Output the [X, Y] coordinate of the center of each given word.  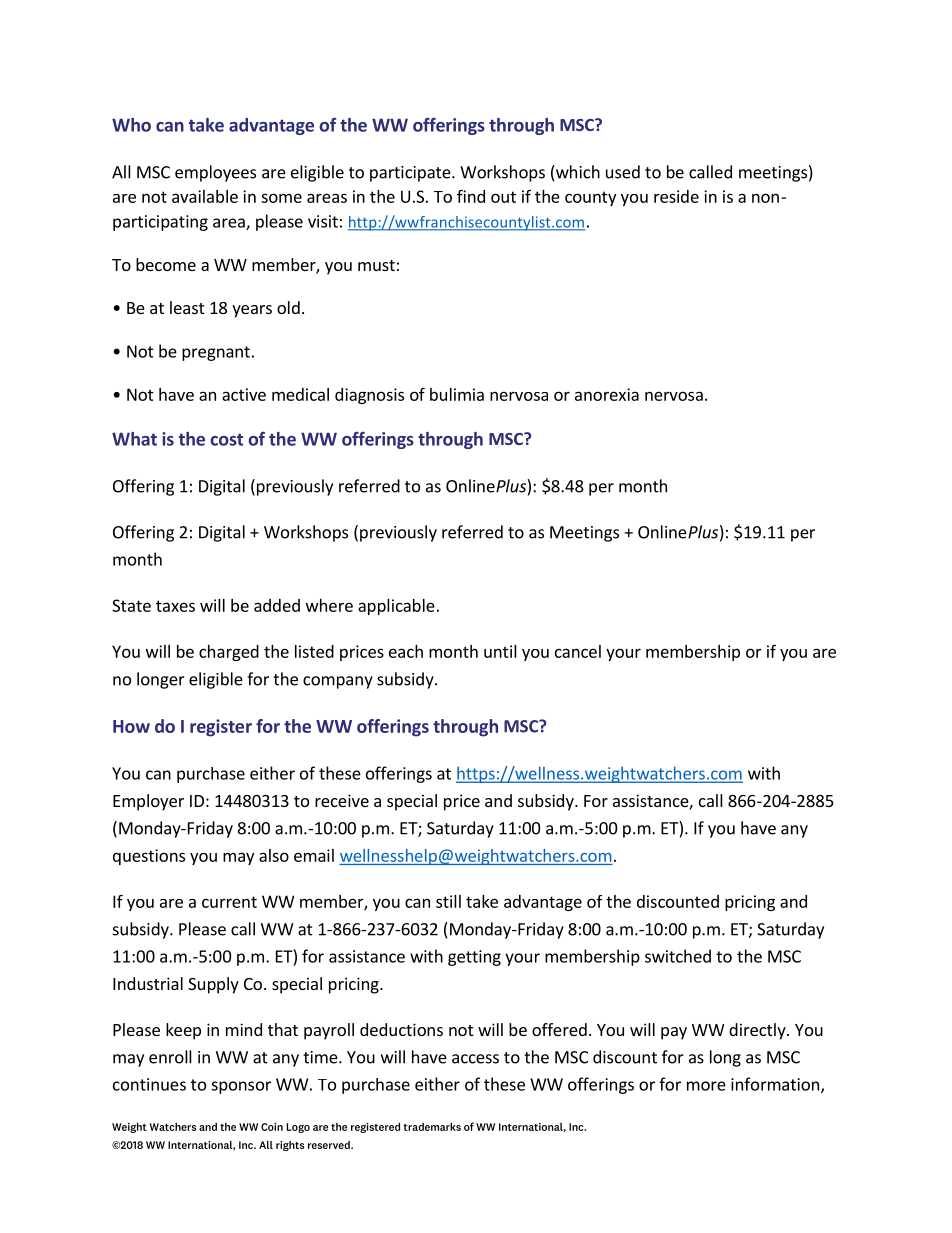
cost [226, 439]
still [448, 901]
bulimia [457, 394]
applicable [396, 607]
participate [411, 174]
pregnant [216, 353]
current [229, 902]
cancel [578, 651]
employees [215, 173]
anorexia [607, 394]
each [406, 651]
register [221, 728]
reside [676, 196]
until [500, 651]
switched [678, 956]
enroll [170, 1057]
